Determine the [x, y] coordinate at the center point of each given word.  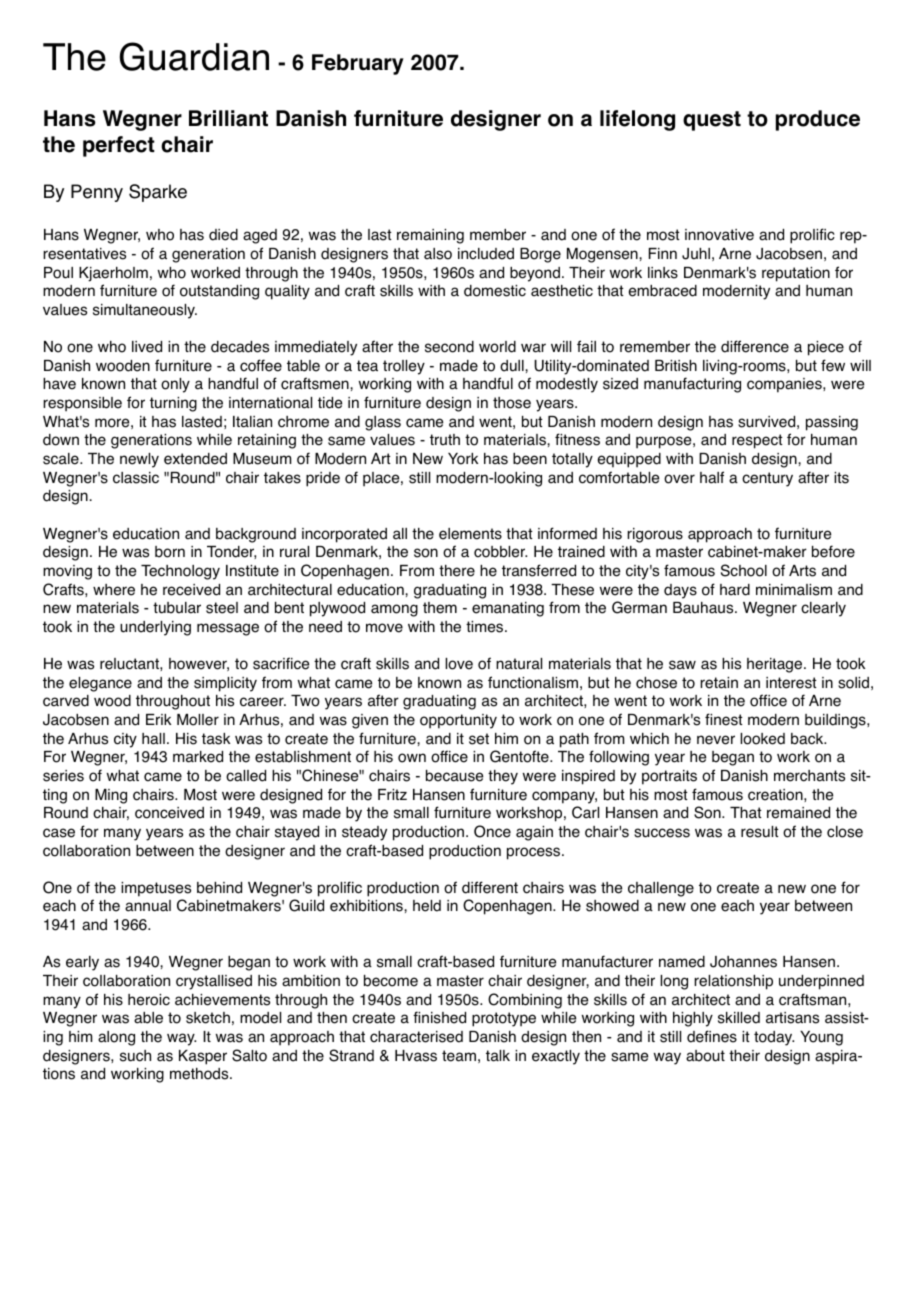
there [457, 571]
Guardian [194, 56]
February [358, 64]
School [744, 570]
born [170, 552]
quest [712, 121]
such [135, 1056]
